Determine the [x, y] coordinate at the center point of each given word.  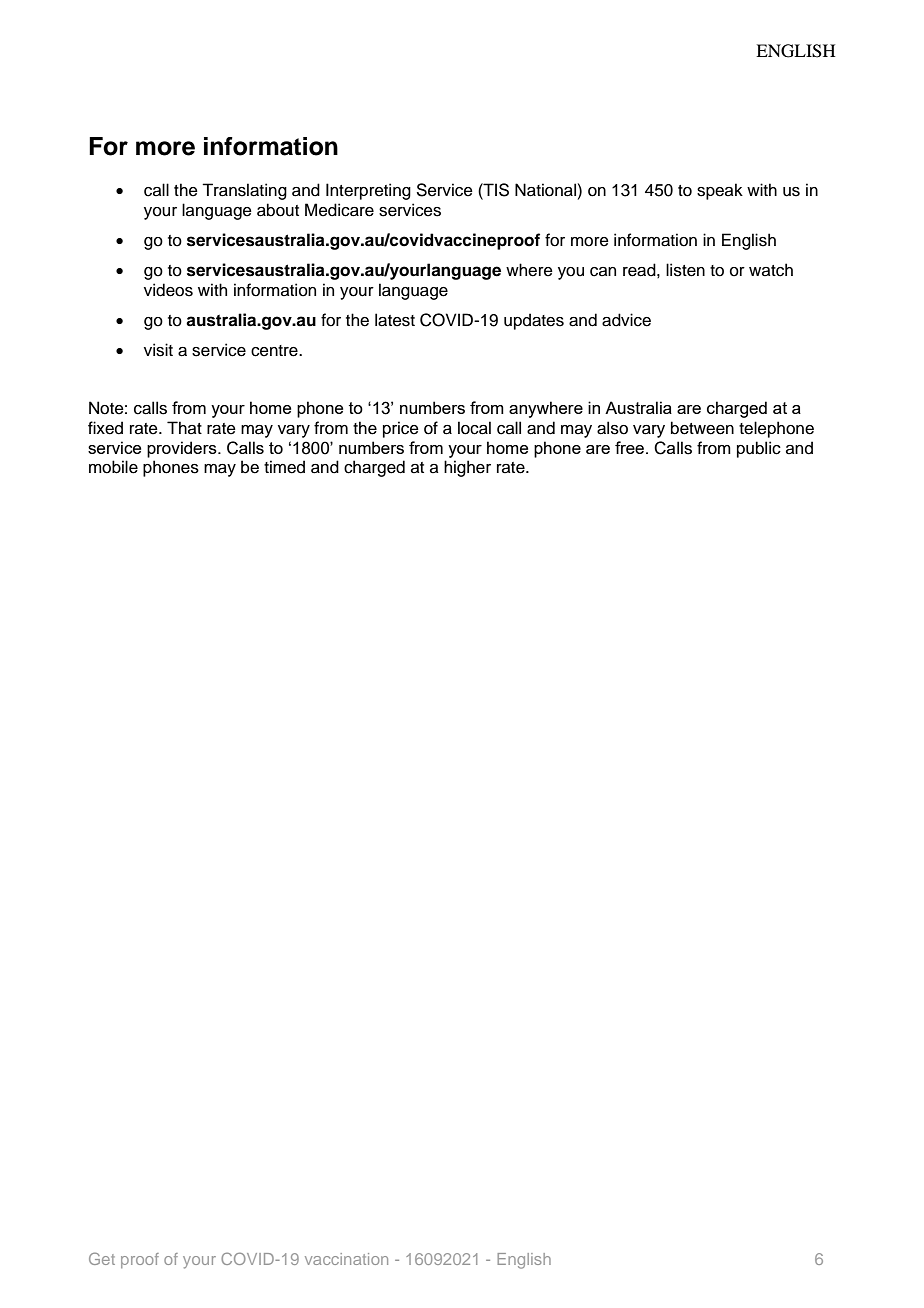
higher [467, 468]
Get [102, 1258]
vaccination [346, 1259]
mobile [113, 467]
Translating [244, 191]
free [631, 447]
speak [720, 191]
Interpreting [368, 191]
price [401, 429]
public [759, 449]
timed [284, 467]
